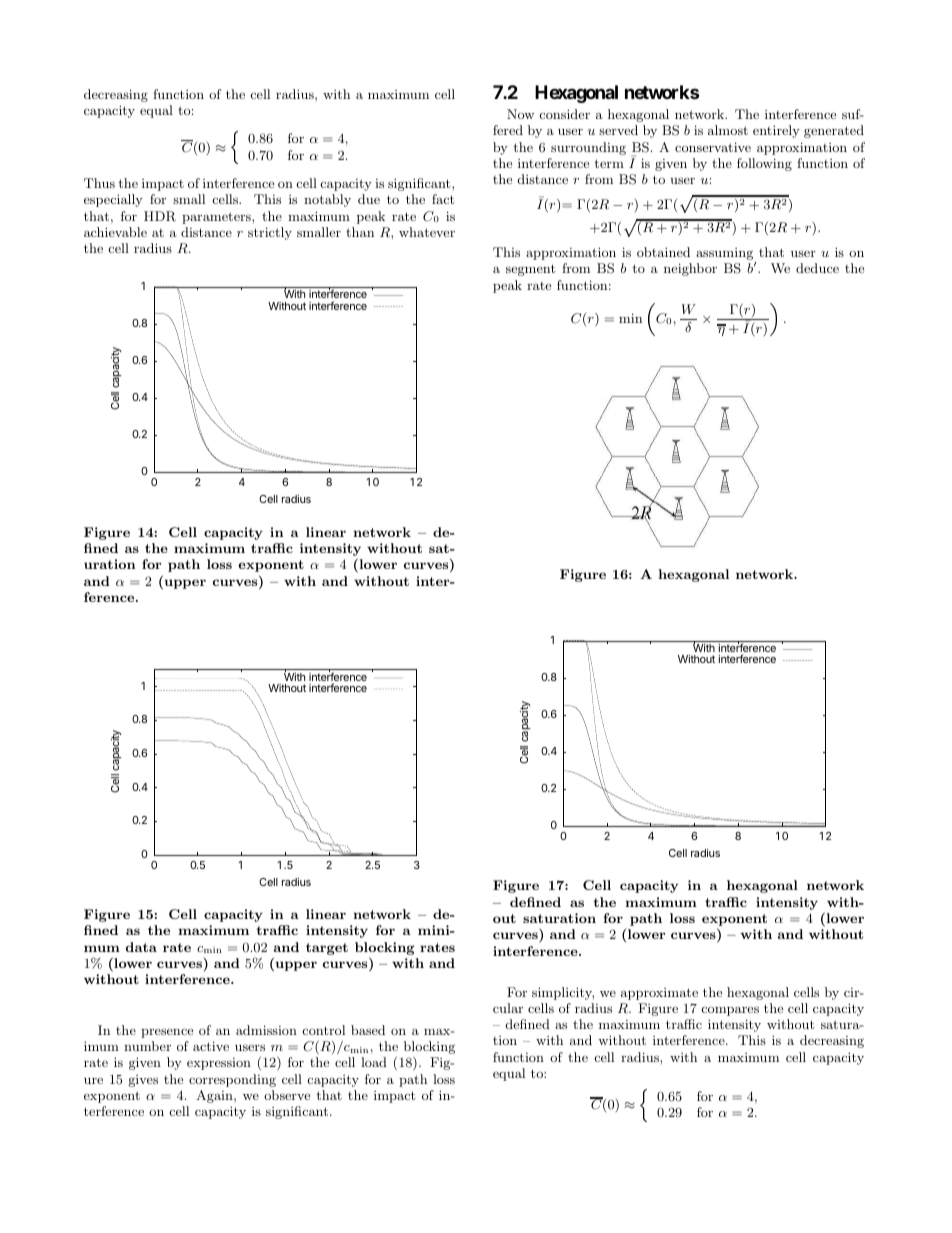  Describe the element at coordinates (690, 269) in the screenshot. I see `neighbor` at that location.
